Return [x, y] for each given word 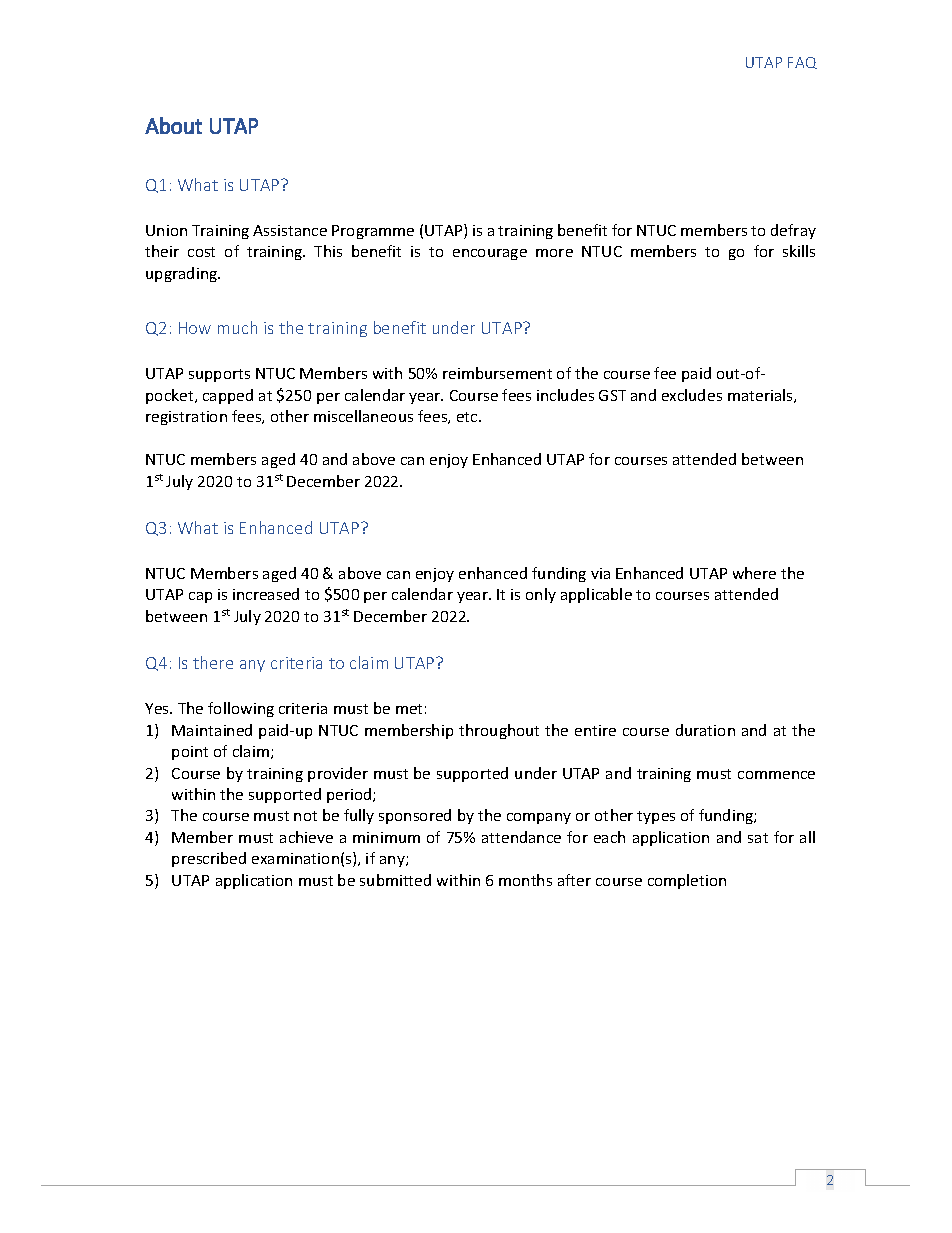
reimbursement [497, 373]
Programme [373, 232]
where [754, 573]
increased [266, 594]
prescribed [209, 859]
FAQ [802, 63]
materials [761, 396]
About [173, 125]
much [237, 327]
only [541, 595]
